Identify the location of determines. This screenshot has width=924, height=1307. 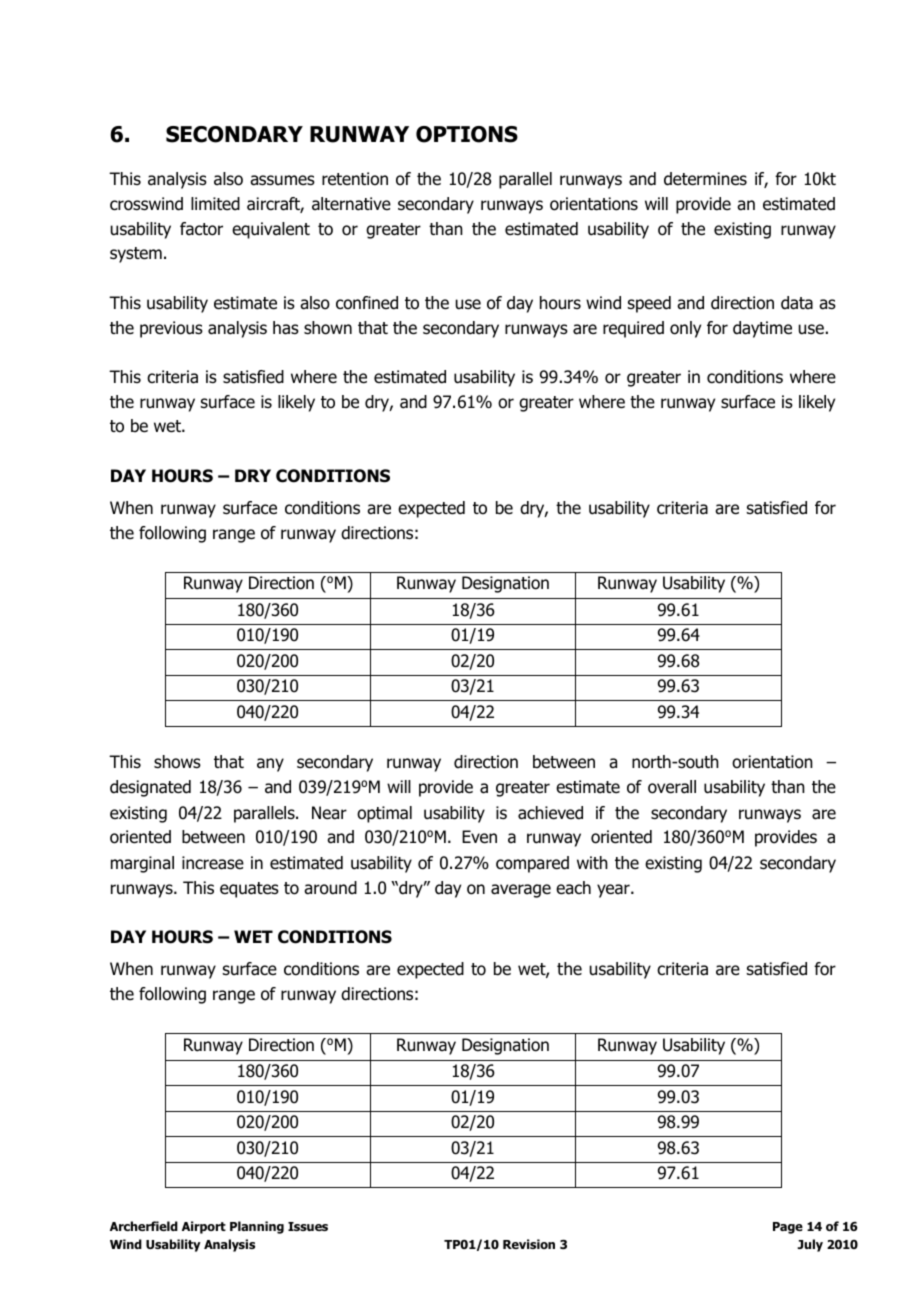
(705, 179).
